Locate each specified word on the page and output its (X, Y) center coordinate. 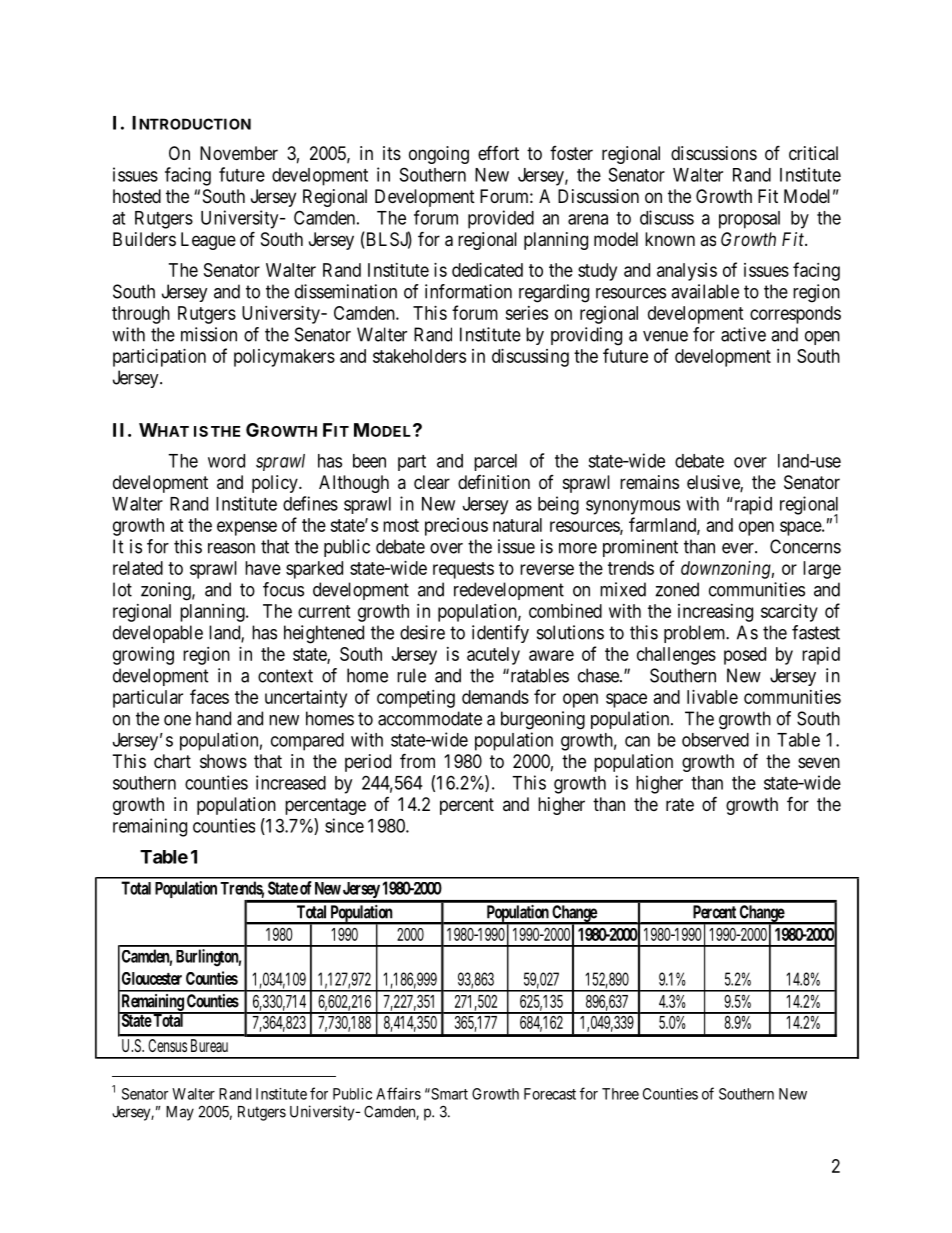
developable (158, 634)
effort (498, 152)
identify (500, 634)
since (344, 825)
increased (291, 782)
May (180, 1113)
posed (745, 656)
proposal (749, 220)
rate (680, 805)
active (743, 334)
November (239, 153)
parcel (495, 462)
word (226, 461)
